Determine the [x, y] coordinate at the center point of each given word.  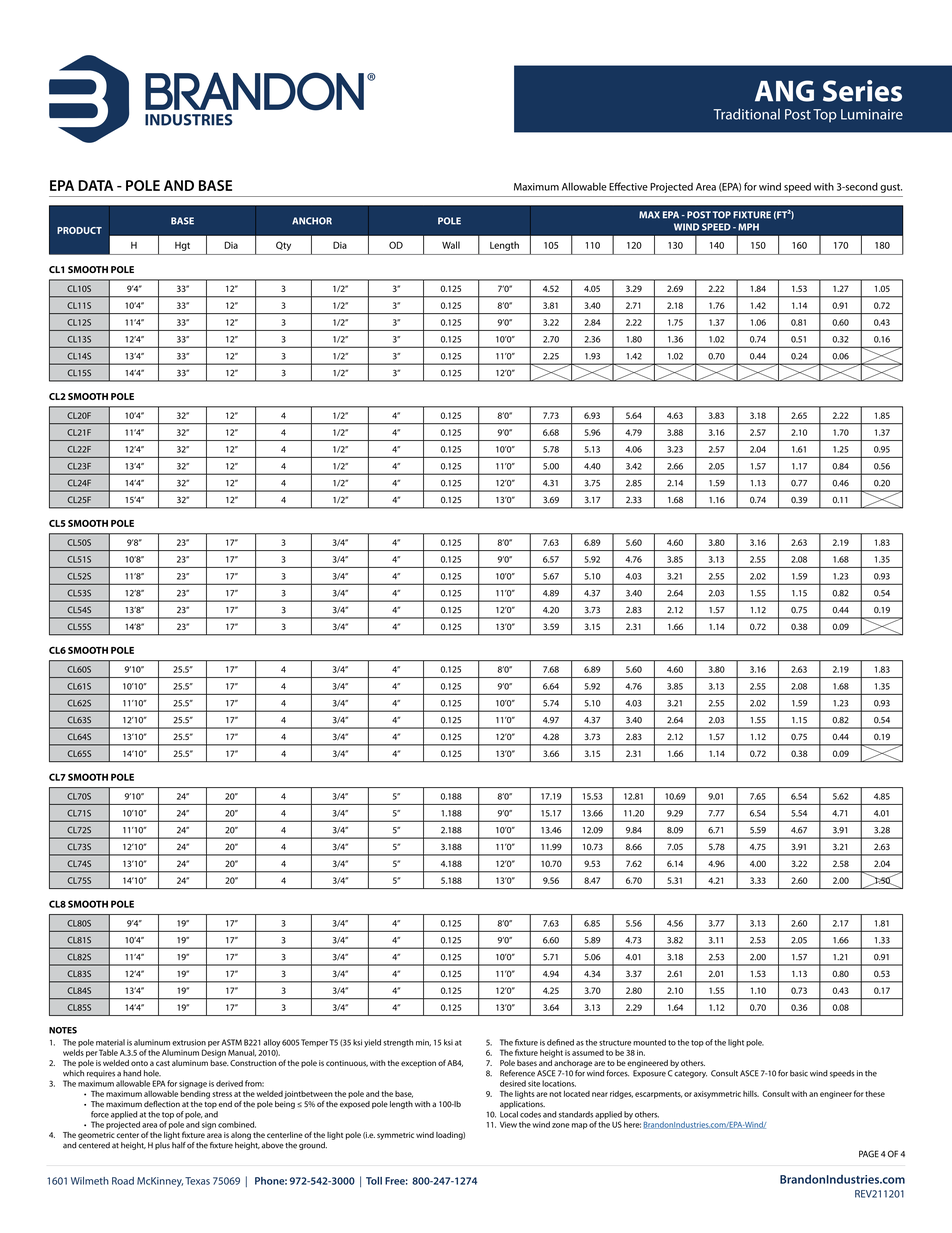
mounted [649, 1042]
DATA [95, 185]
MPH [748, 227]
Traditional [746, 114]
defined [560, 1042]
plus [162, 1146]
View [508, 1125]
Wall [451, 245]
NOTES [63, 1030]
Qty [283, 246]
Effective [628, 186]
